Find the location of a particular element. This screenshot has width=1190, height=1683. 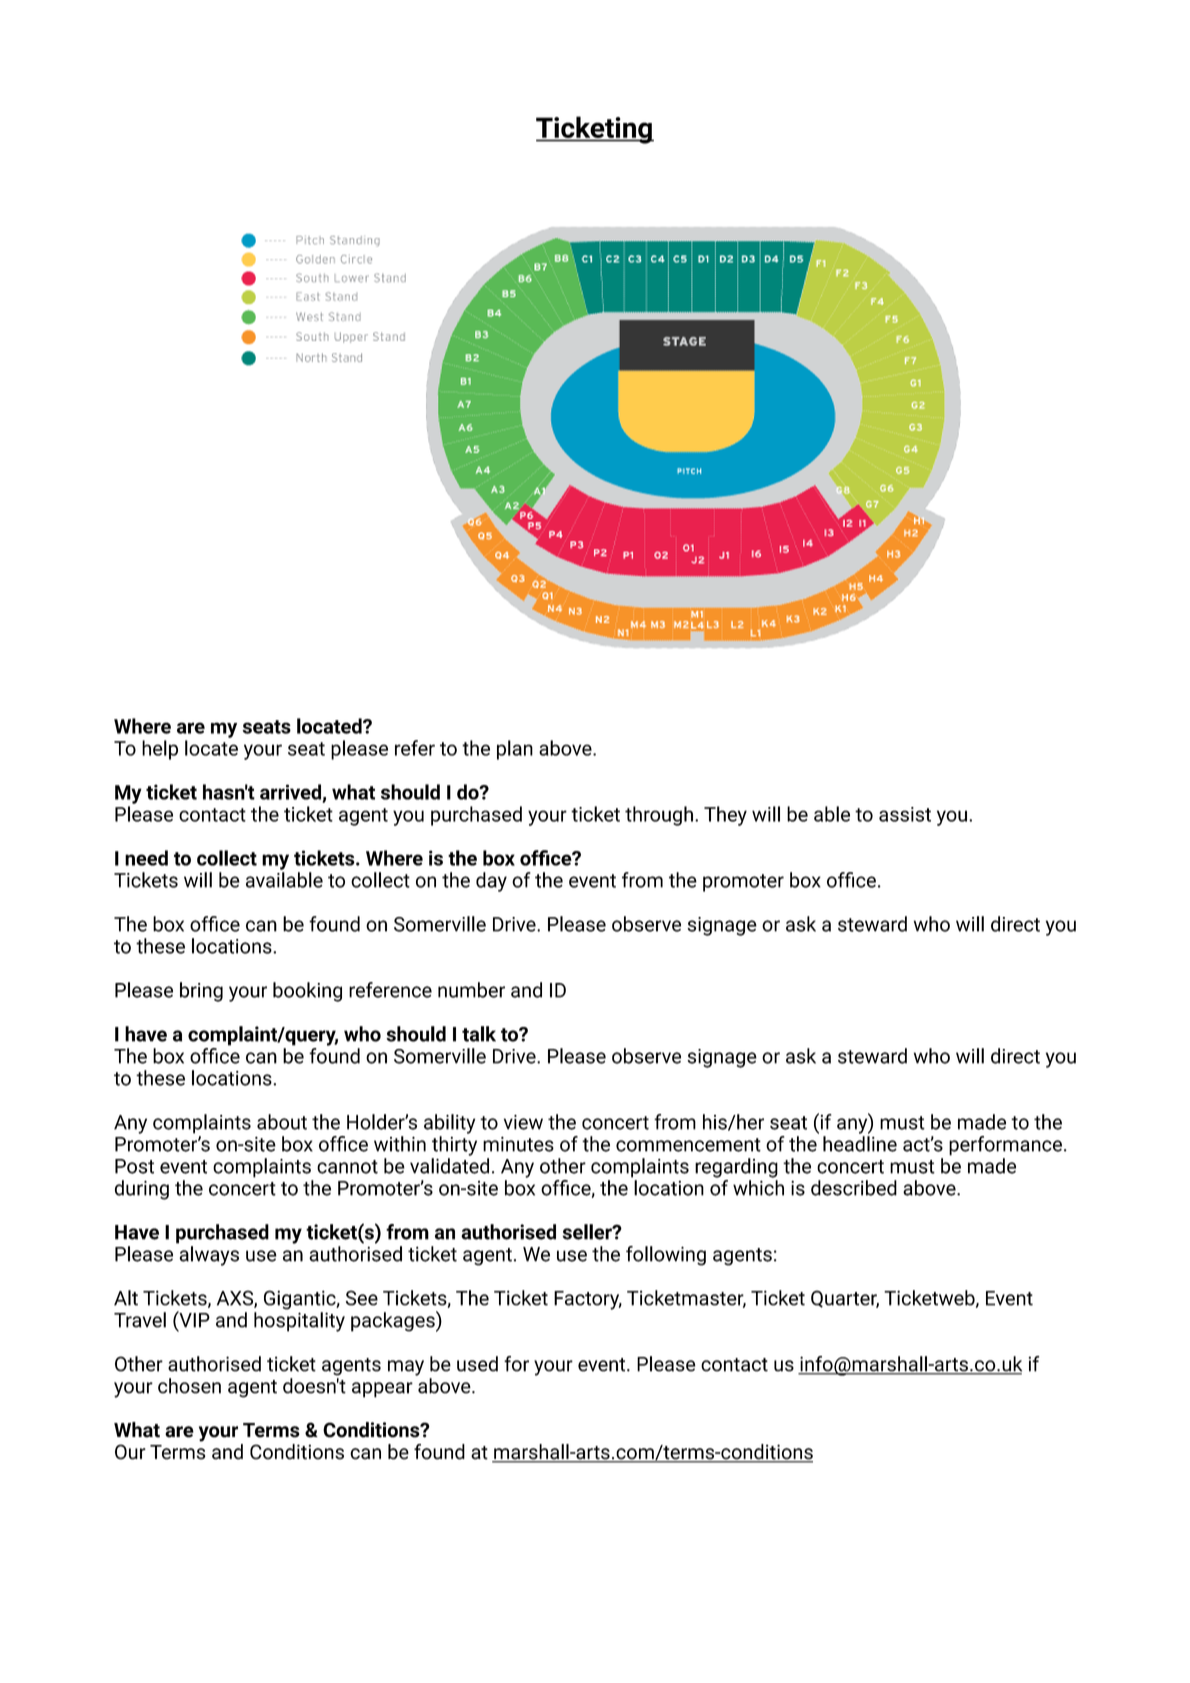

talk is located at coordinates (479, 1034).
